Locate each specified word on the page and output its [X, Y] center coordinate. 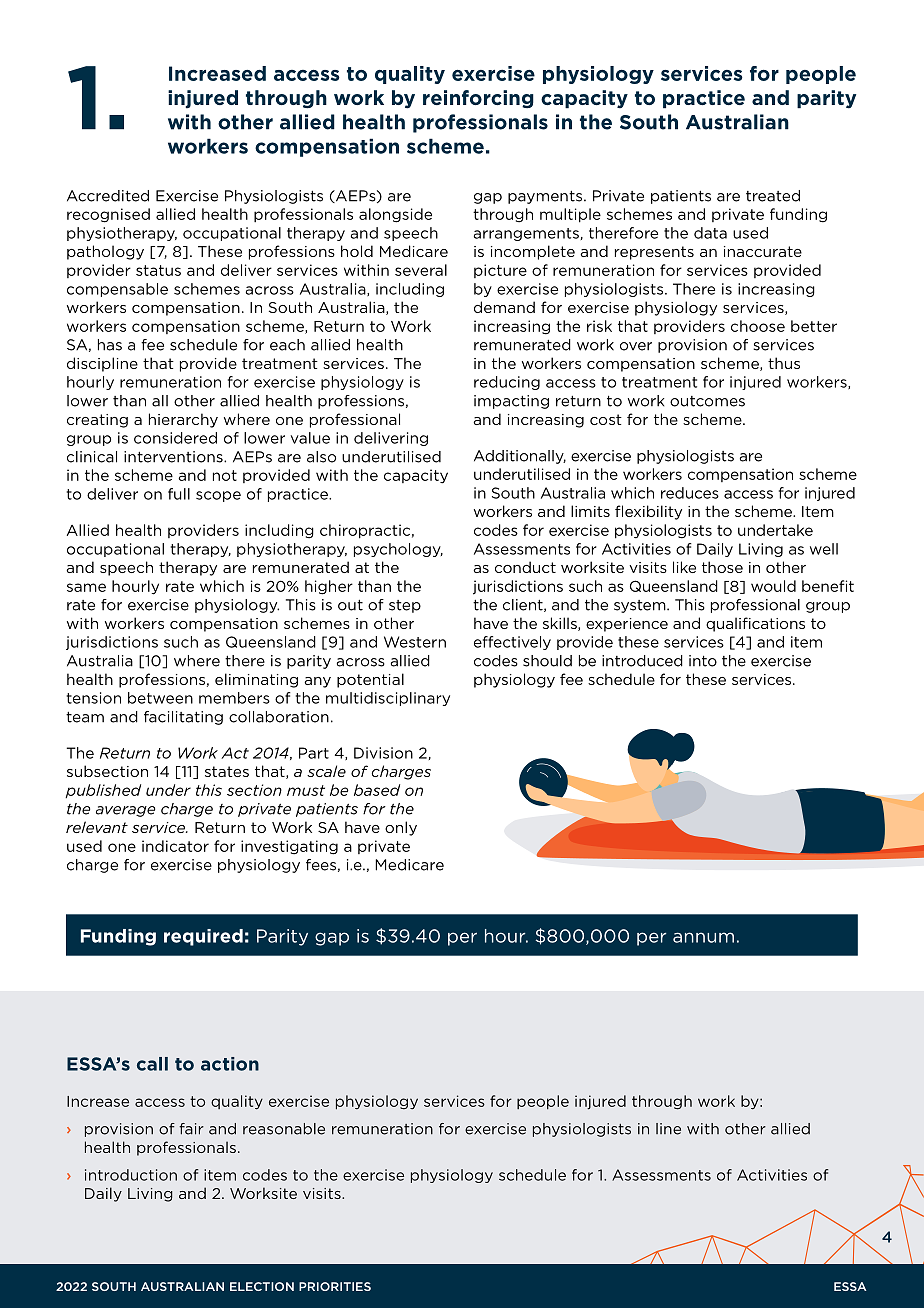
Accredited [108, 196]
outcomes [707, 401]
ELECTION [262, 1286]
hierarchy [183, 420]
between [160, 698]
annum [703, 937]
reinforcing [478, 99]
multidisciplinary [388, 699]
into [703, 661]
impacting [511, 402]
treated [773, 196]
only [401, 828]
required [203, 937]
